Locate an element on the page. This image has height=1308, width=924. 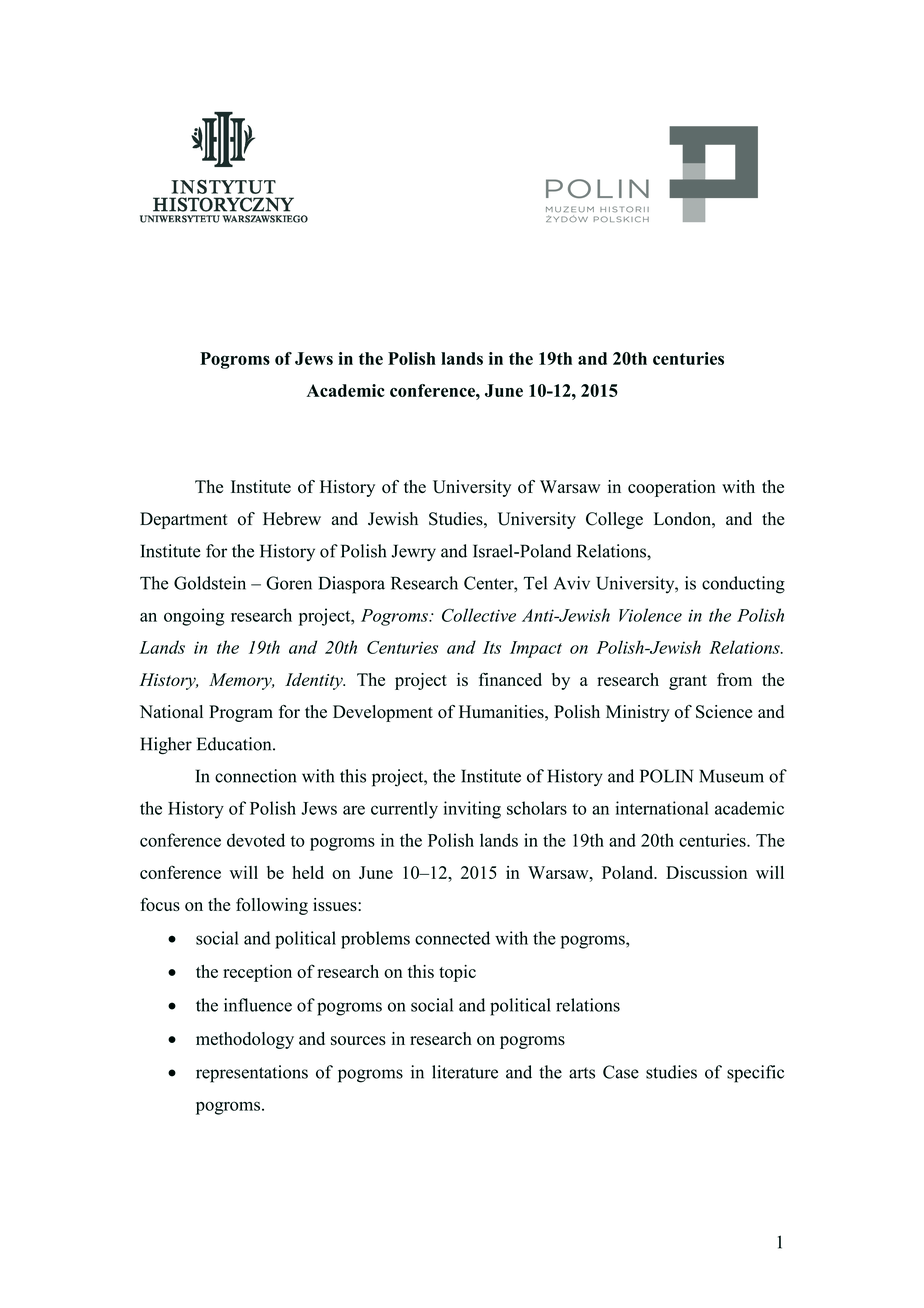
connection is located at coordinates (255, 776).
